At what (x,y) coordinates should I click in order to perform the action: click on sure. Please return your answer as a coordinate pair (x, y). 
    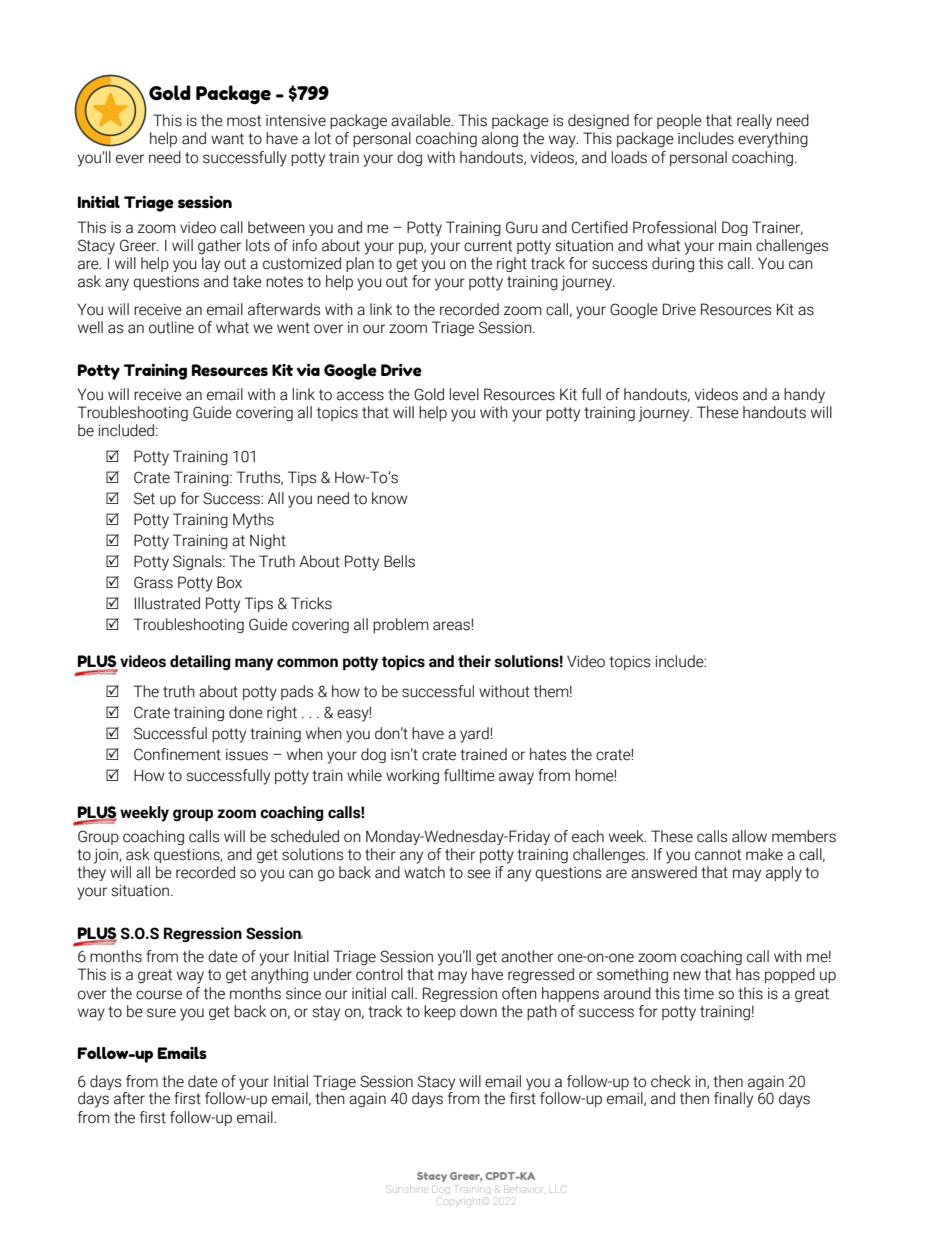
    Looking at the image, I should click on (161, 1013).
